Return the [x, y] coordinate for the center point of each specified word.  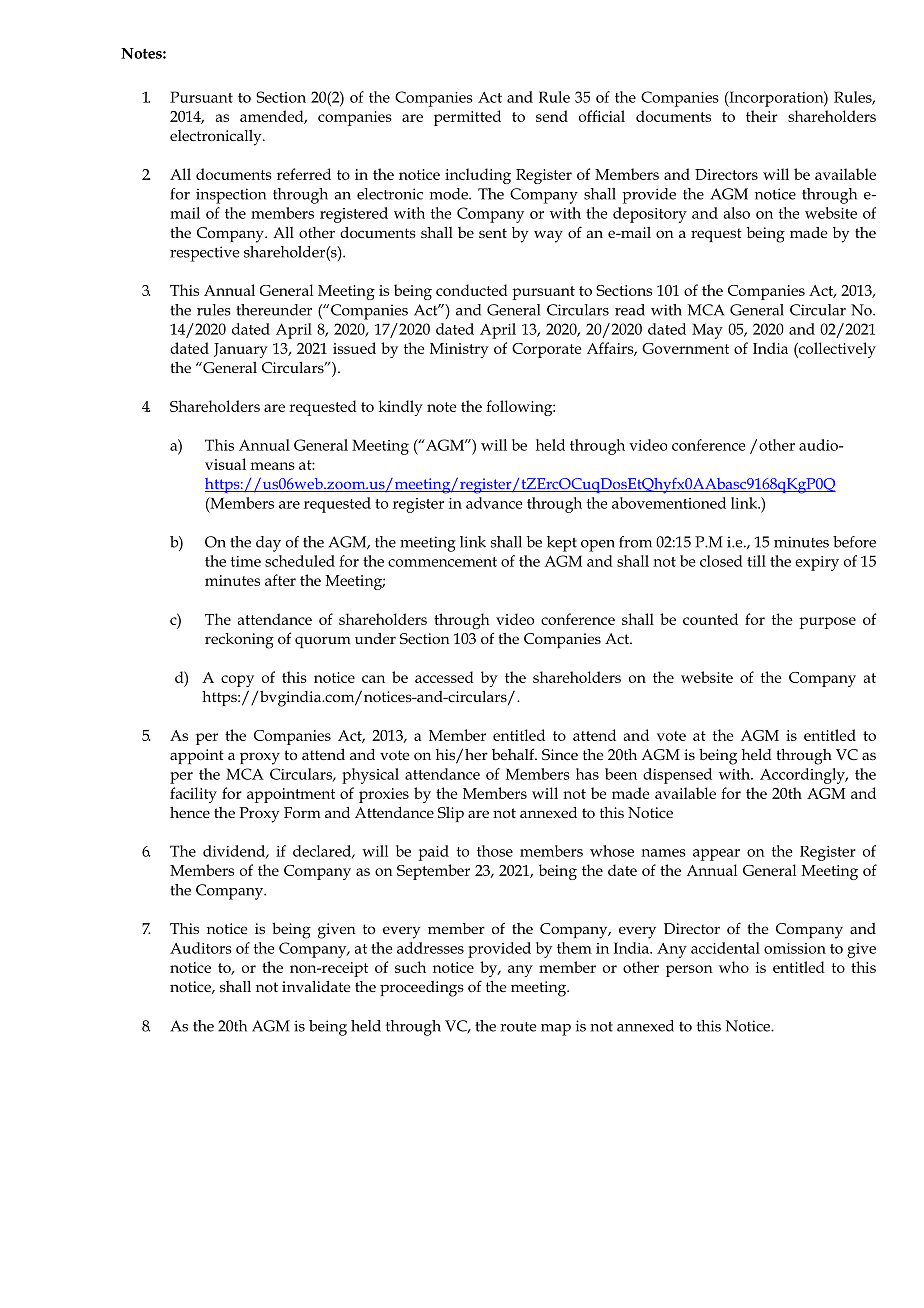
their [762, 116]
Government [685, 348]
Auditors [201, 948]
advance [494, 503]
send [552, 116]
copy [237, 681]
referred [304, 174]
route [518, 1027]
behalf [514, 754]
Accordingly [803, 776]
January [241, 350]
